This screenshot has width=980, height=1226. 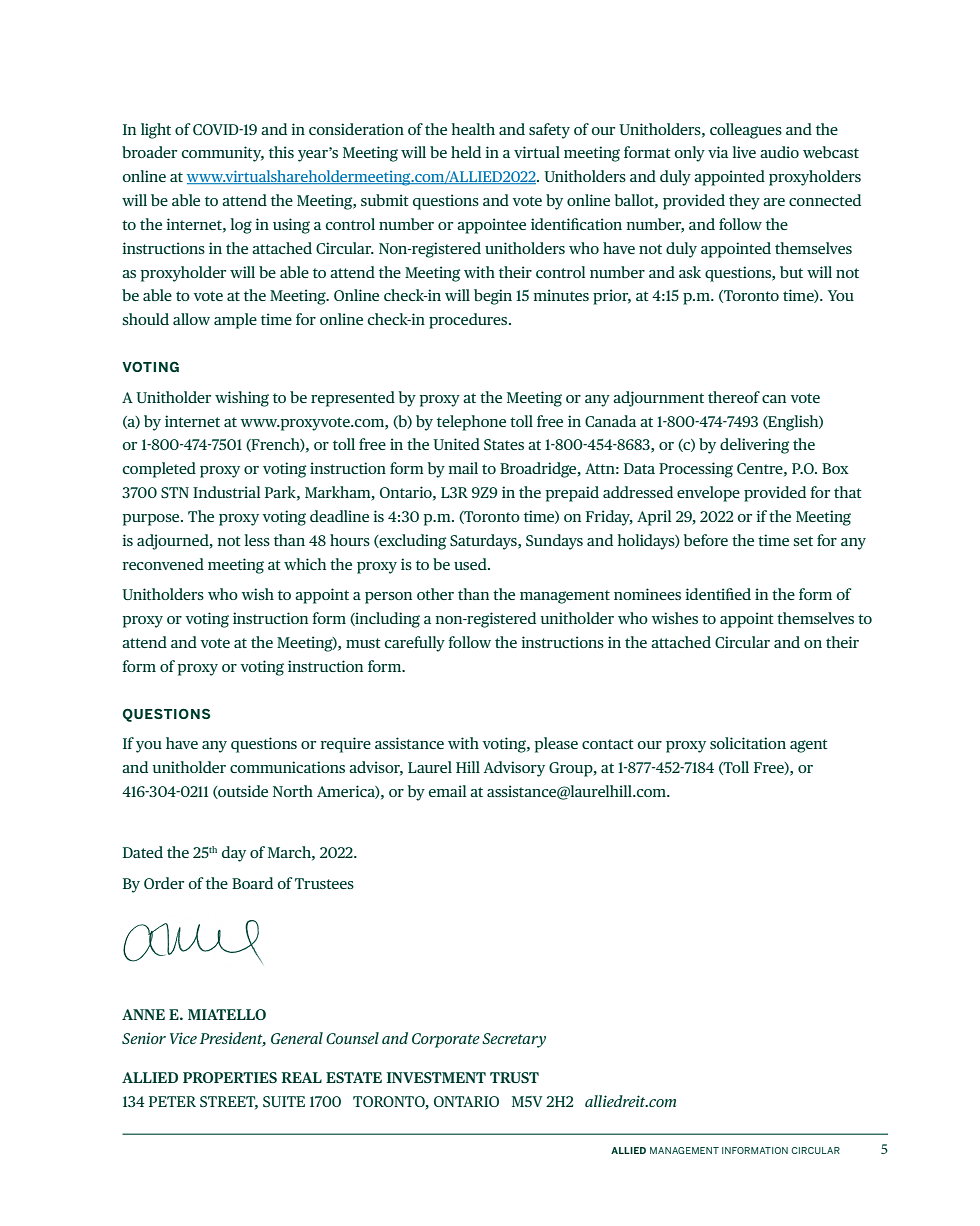 What do you see at coordinates (235, 321) in the screenshot?
I see `ample` at bounding box center [235, 321].
